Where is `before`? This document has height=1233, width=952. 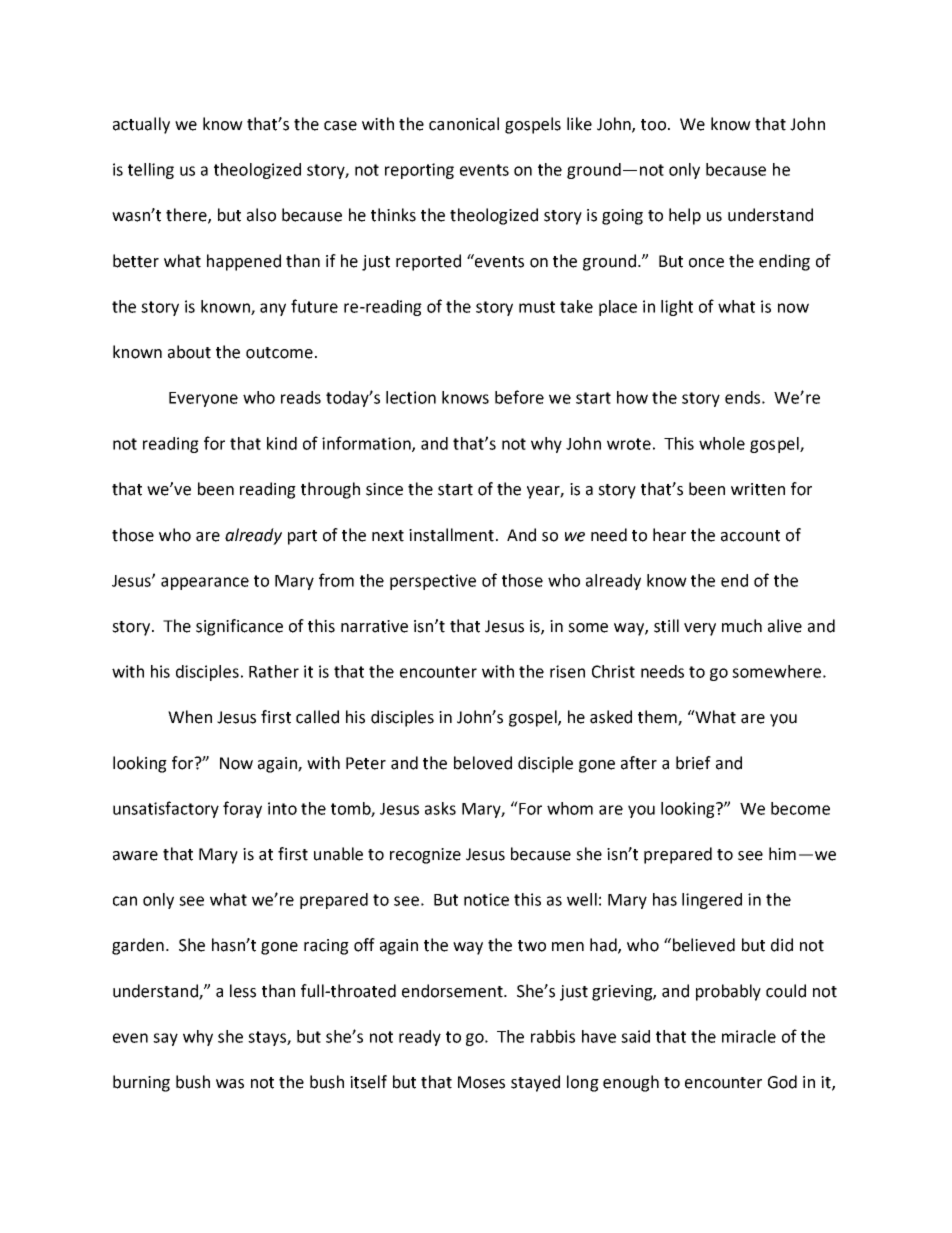
before is located at coordinates (519, 397).
